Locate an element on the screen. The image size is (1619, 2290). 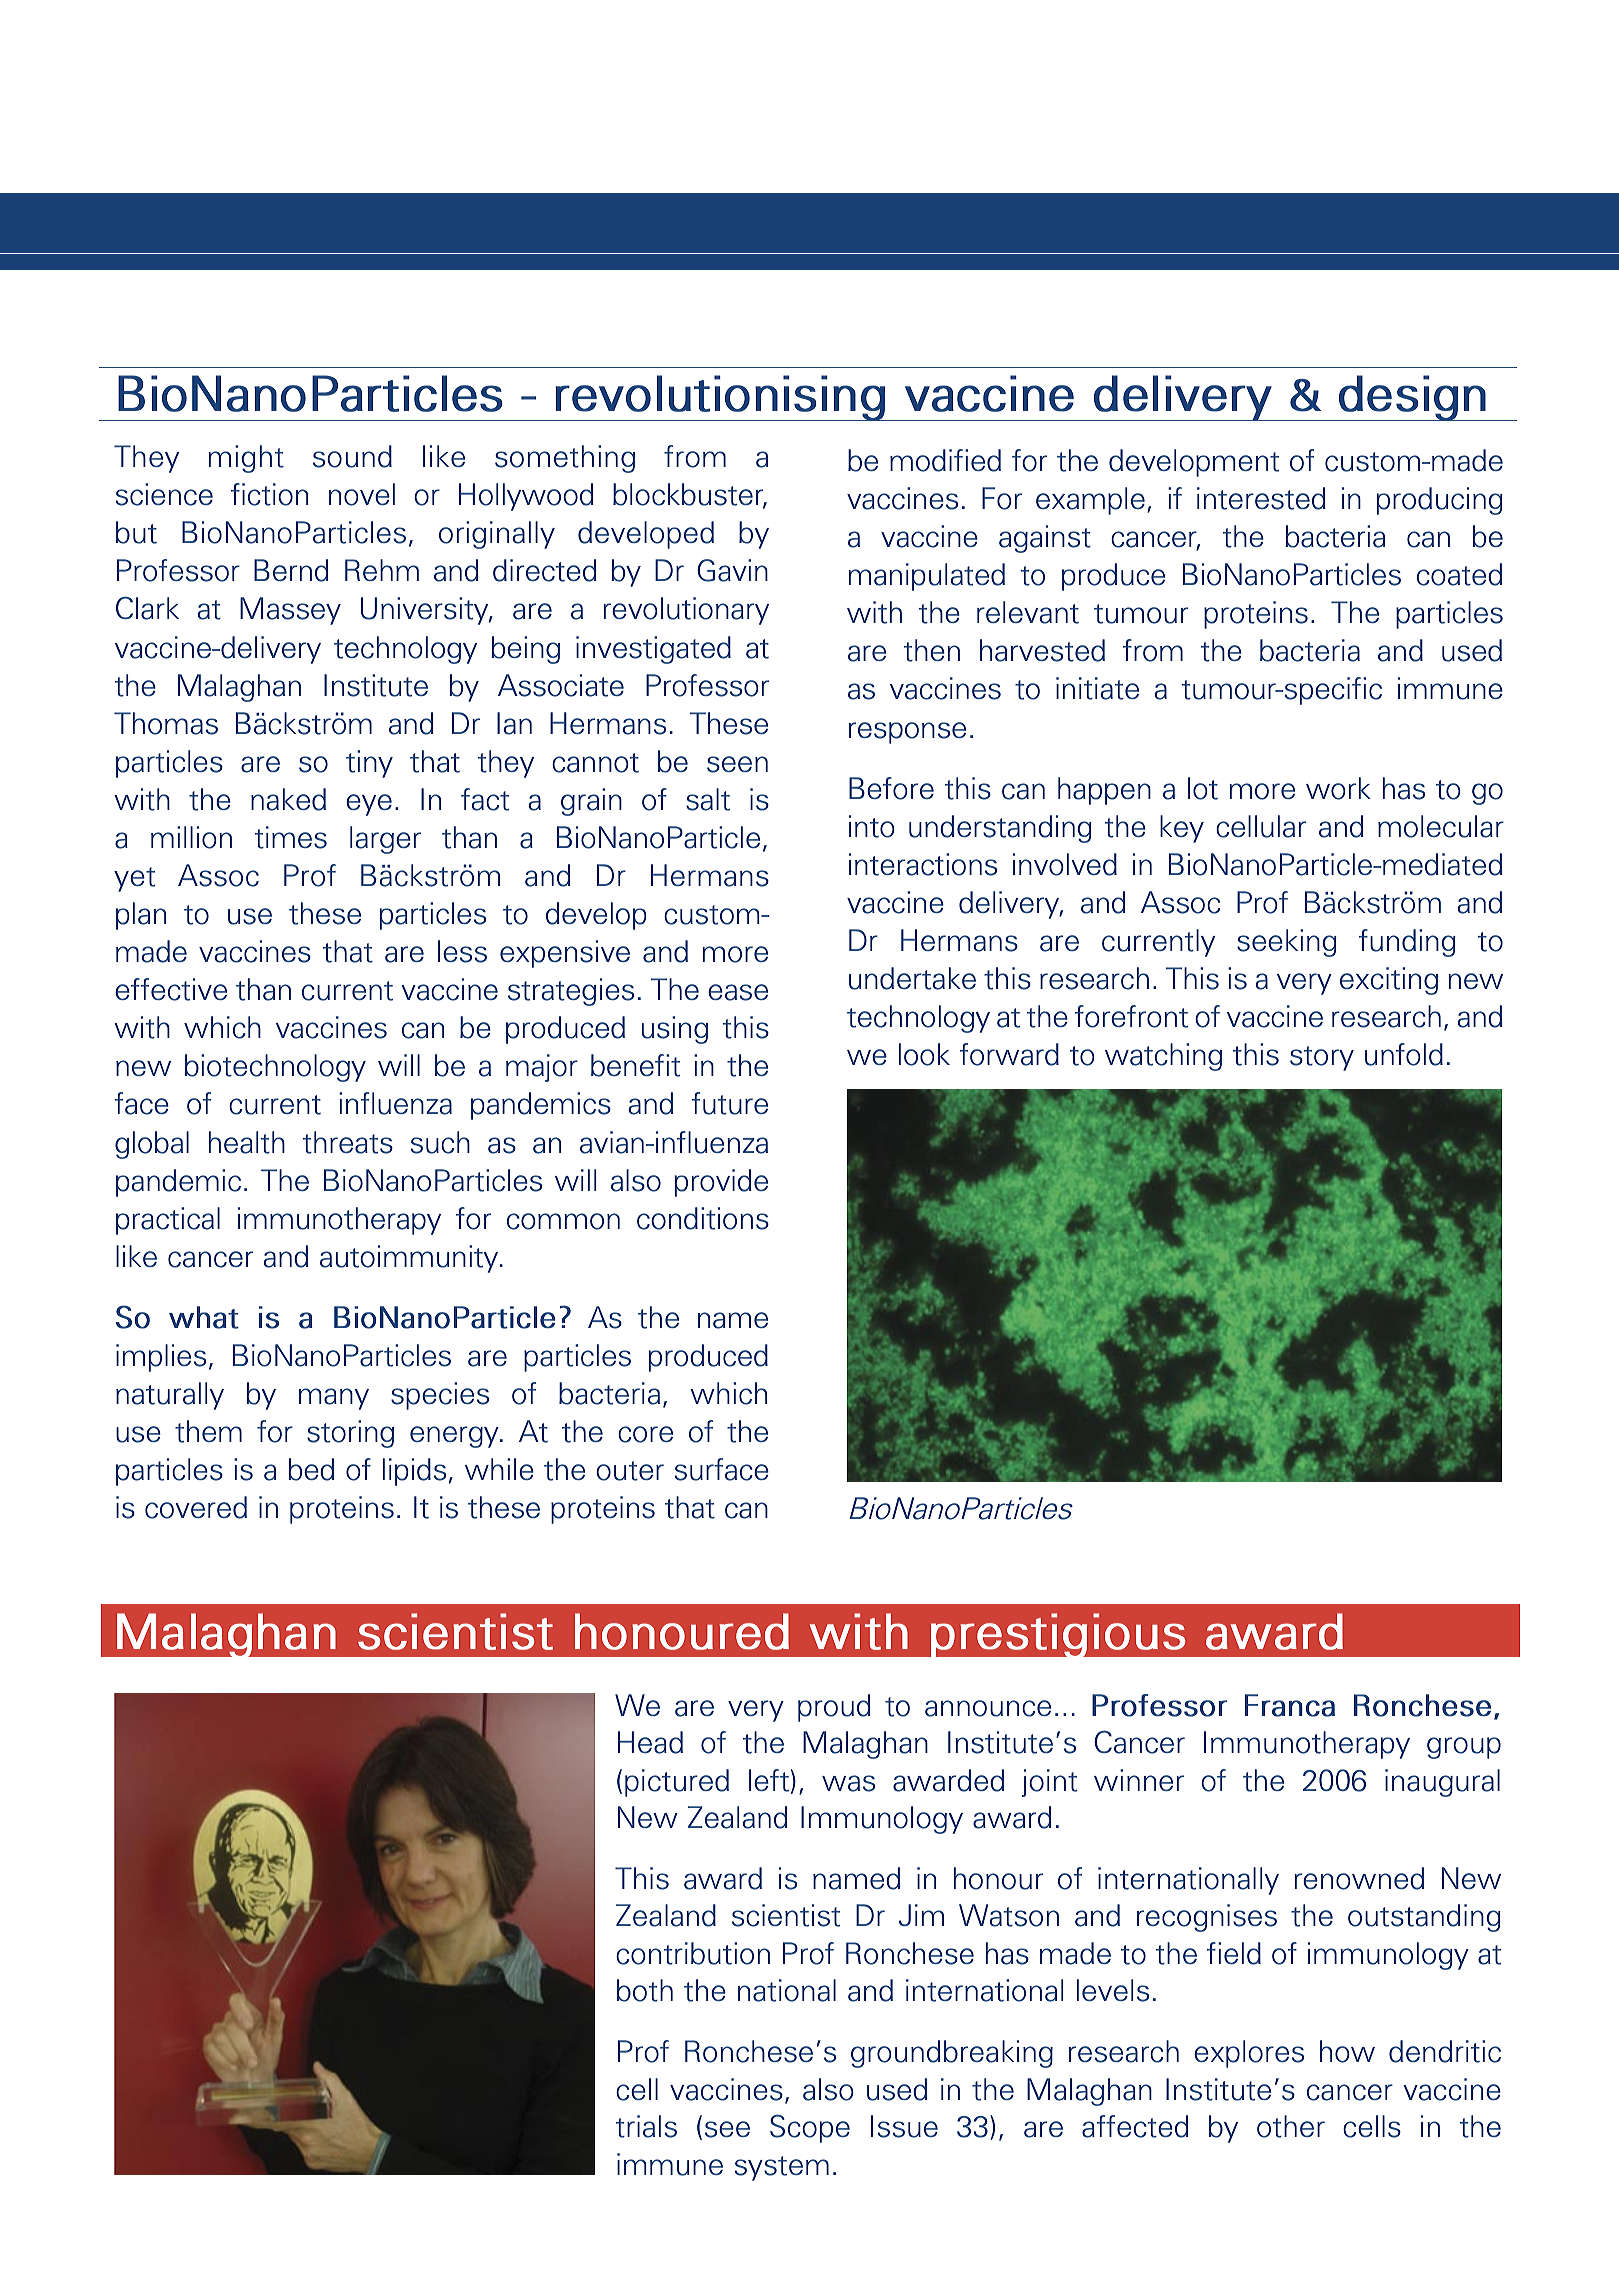
might is located at coordinates (246, 459).
